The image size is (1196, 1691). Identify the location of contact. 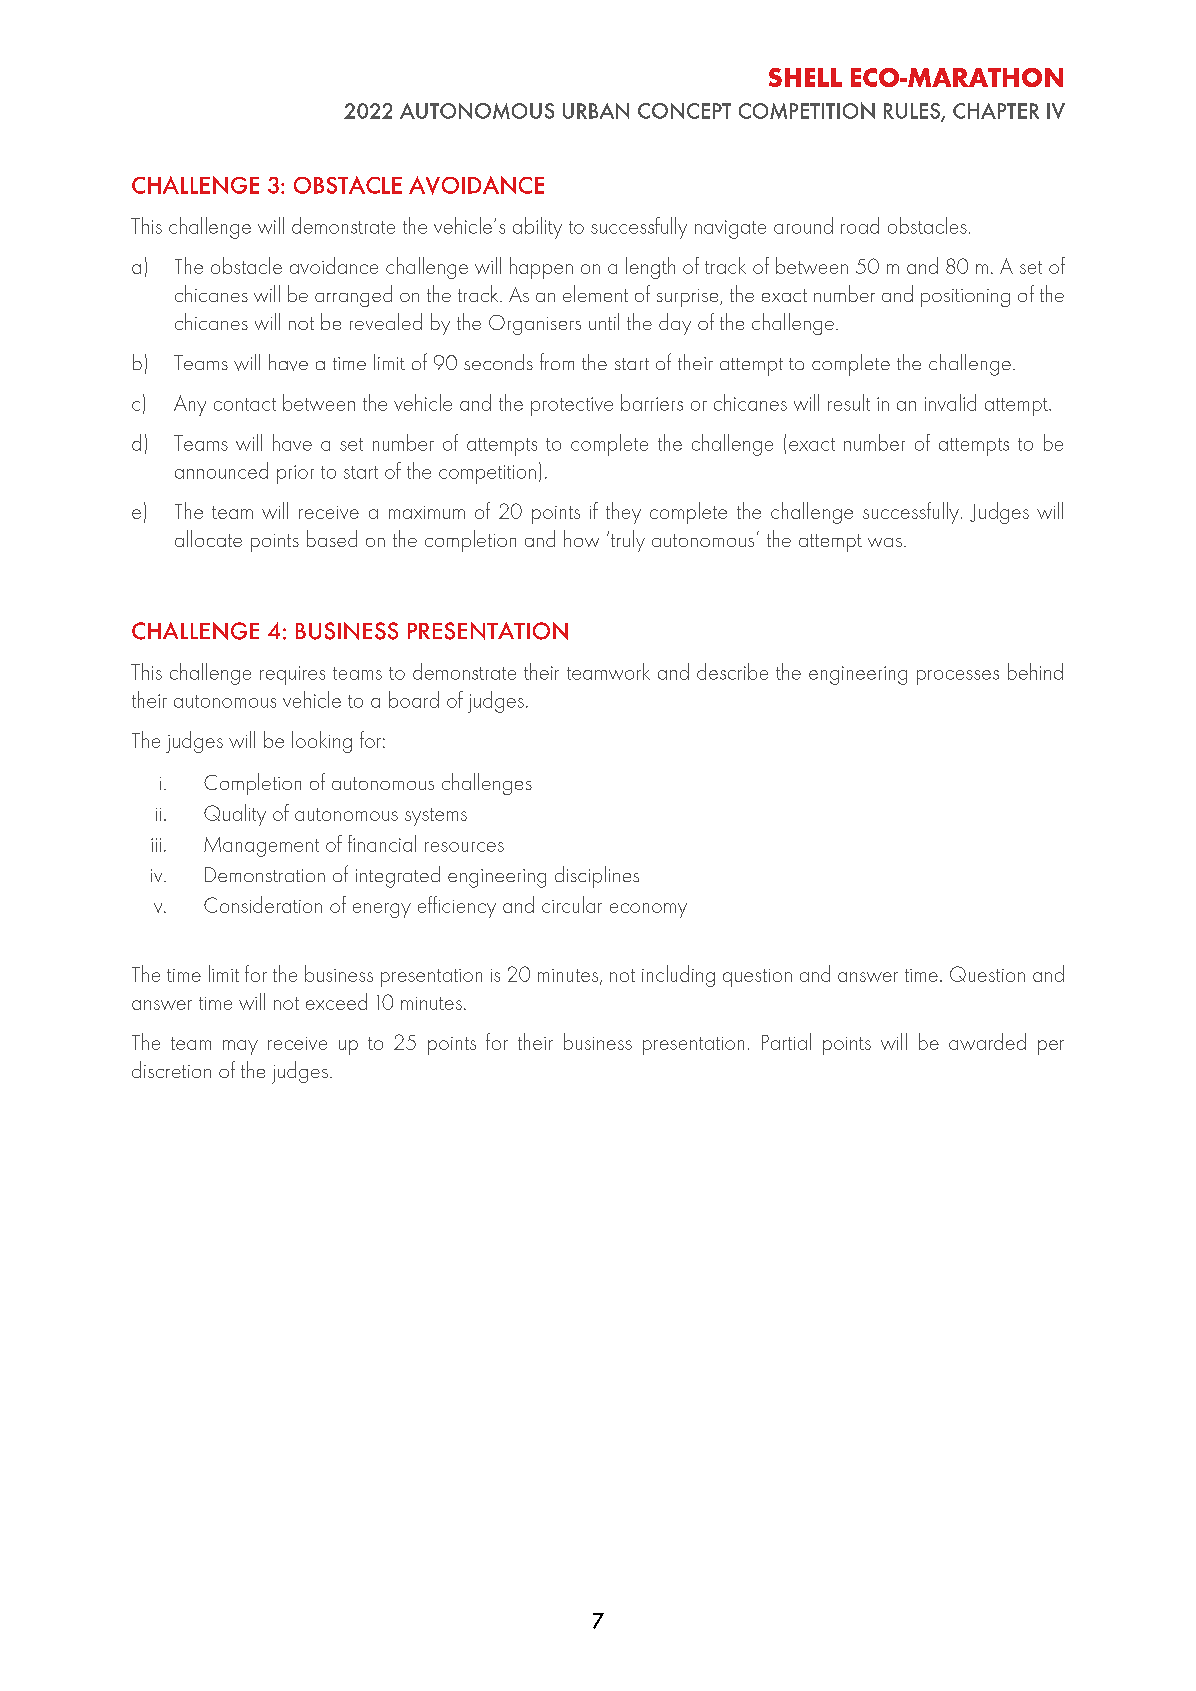
(245, 404).
